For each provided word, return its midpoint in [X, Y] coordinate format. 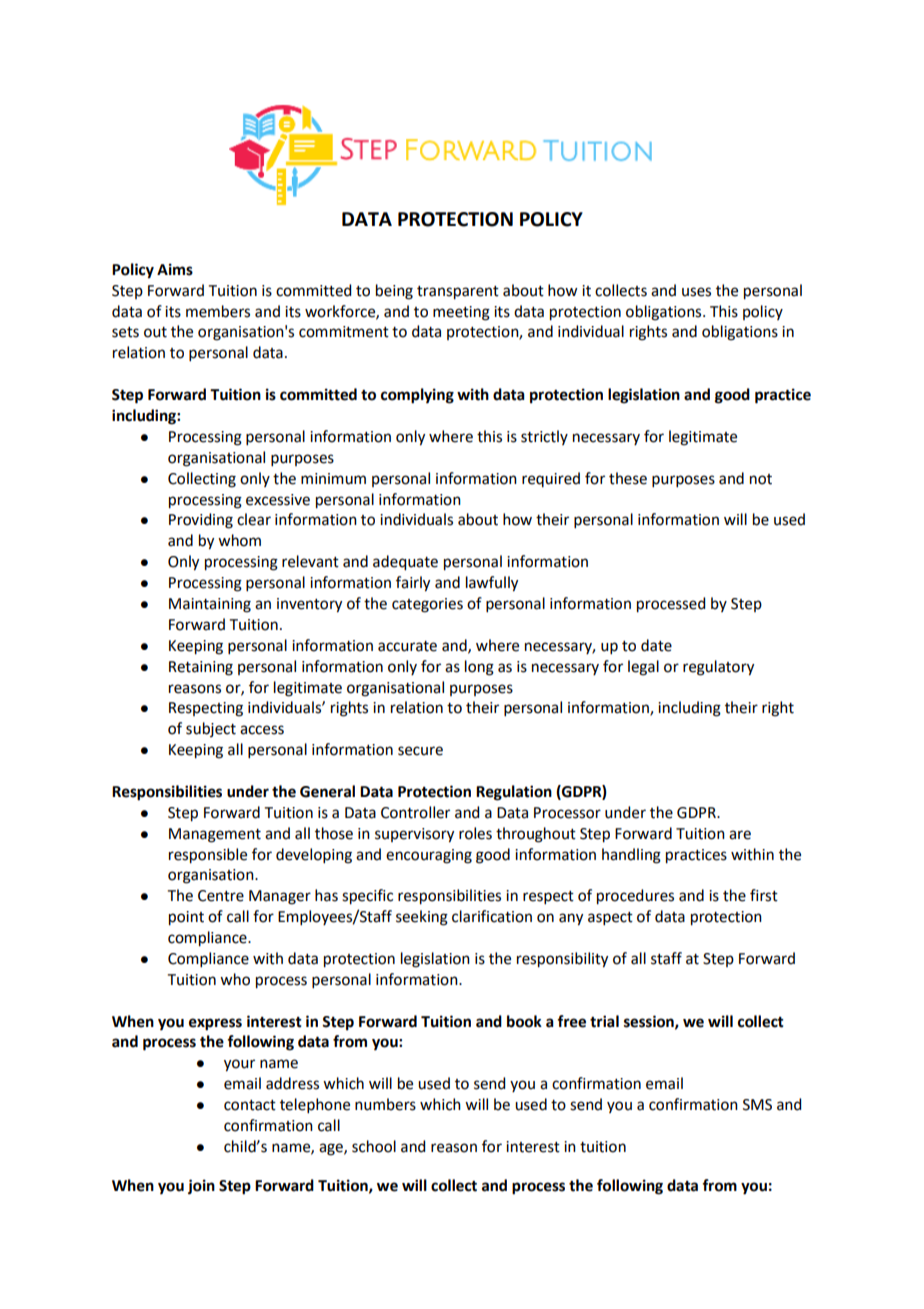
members [218, 311]
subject [211, 729]
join [201, 1187]
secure [420, 751]
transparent [458, 293]
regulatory [718, 668]
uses [696, 292]
